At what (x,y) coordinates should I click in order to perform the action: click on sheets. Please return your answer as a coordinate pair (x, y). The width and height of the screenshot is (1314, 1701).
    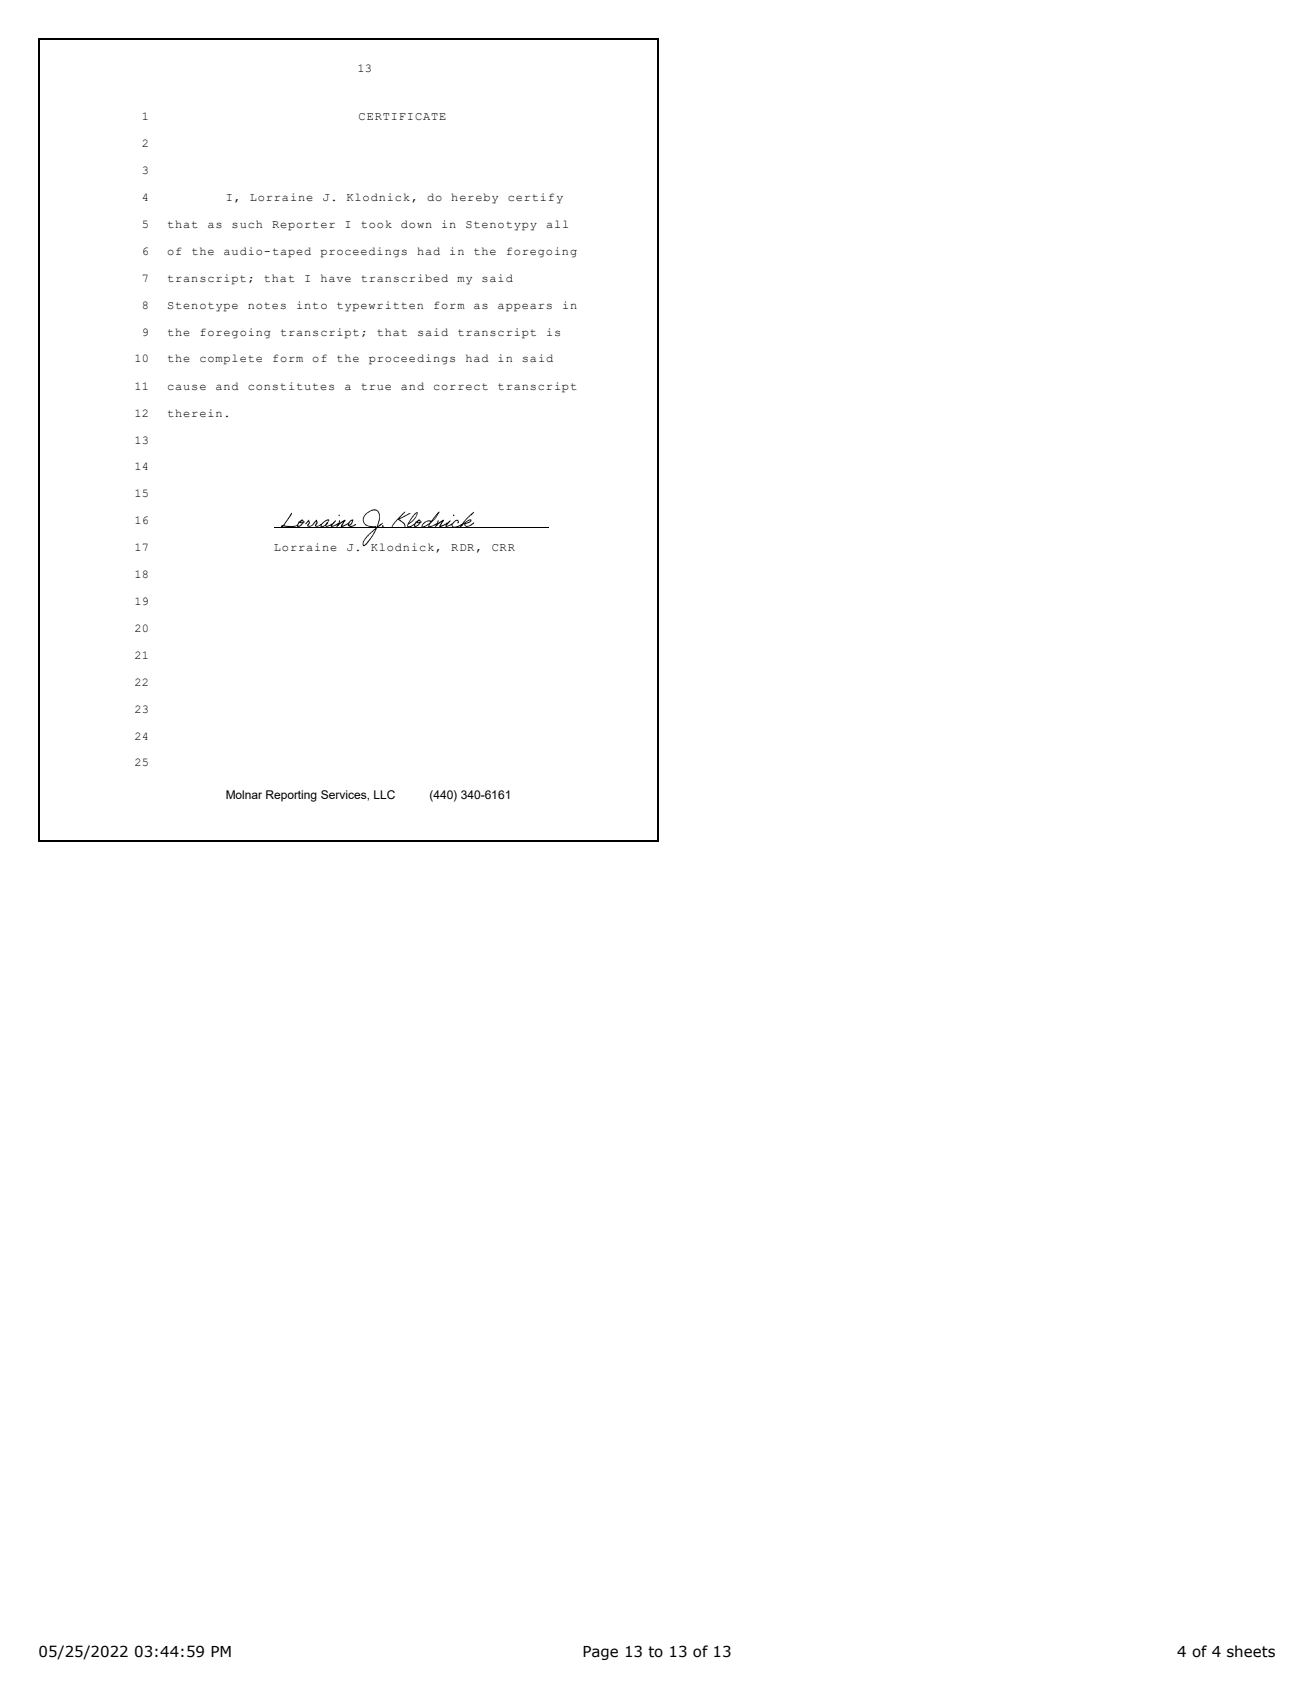
    Looking at the image, I should click on (1251, 1651).
